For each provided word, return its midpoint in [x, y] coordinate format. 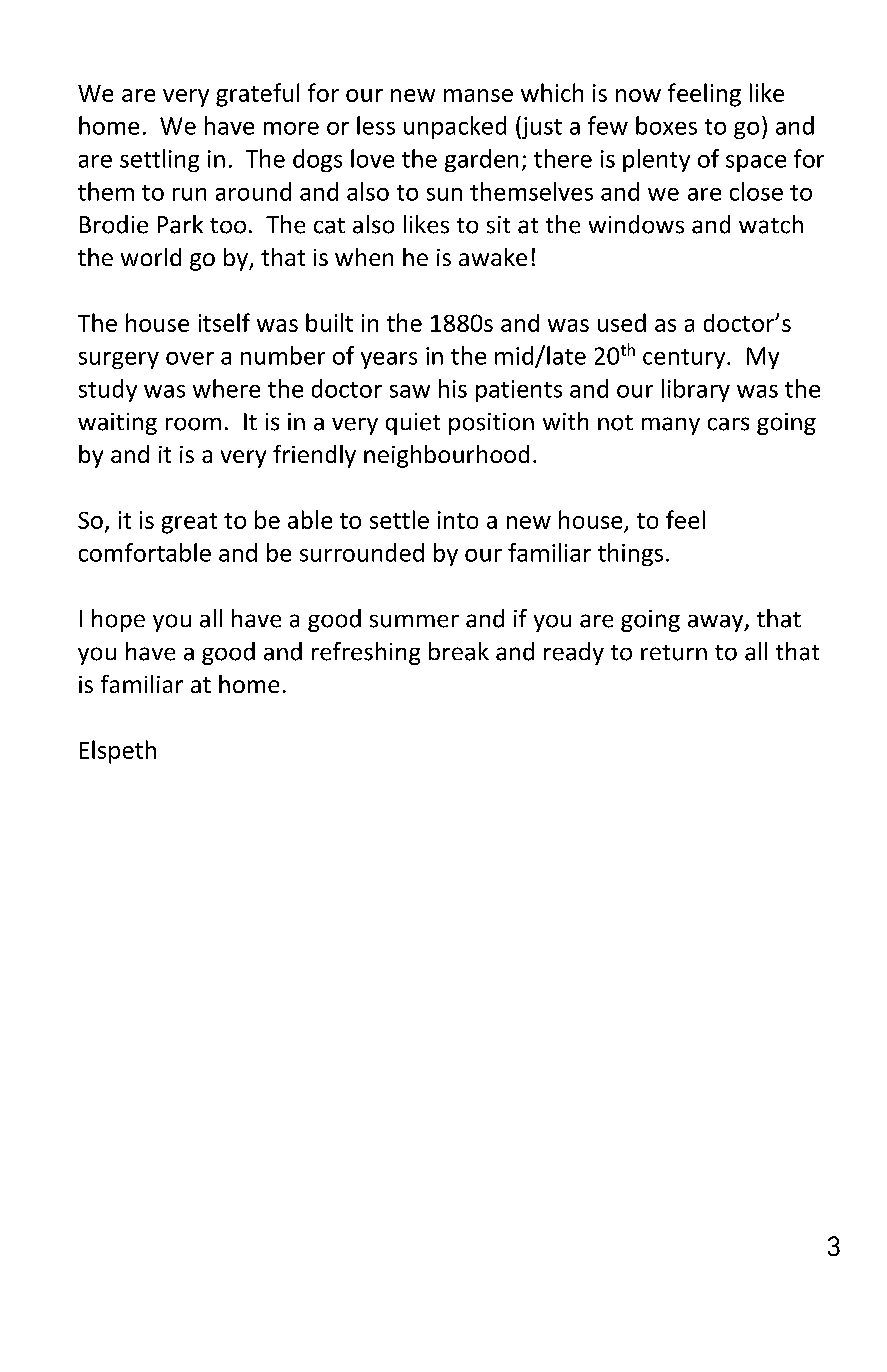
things [630, 554]
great [189, 523]
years [389, 360]
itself [224, 322]
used [622, 322]
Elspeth [118, 752]
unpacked [455, 127]
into [458, 520]
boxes [666, 125]
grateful [257, 95]
